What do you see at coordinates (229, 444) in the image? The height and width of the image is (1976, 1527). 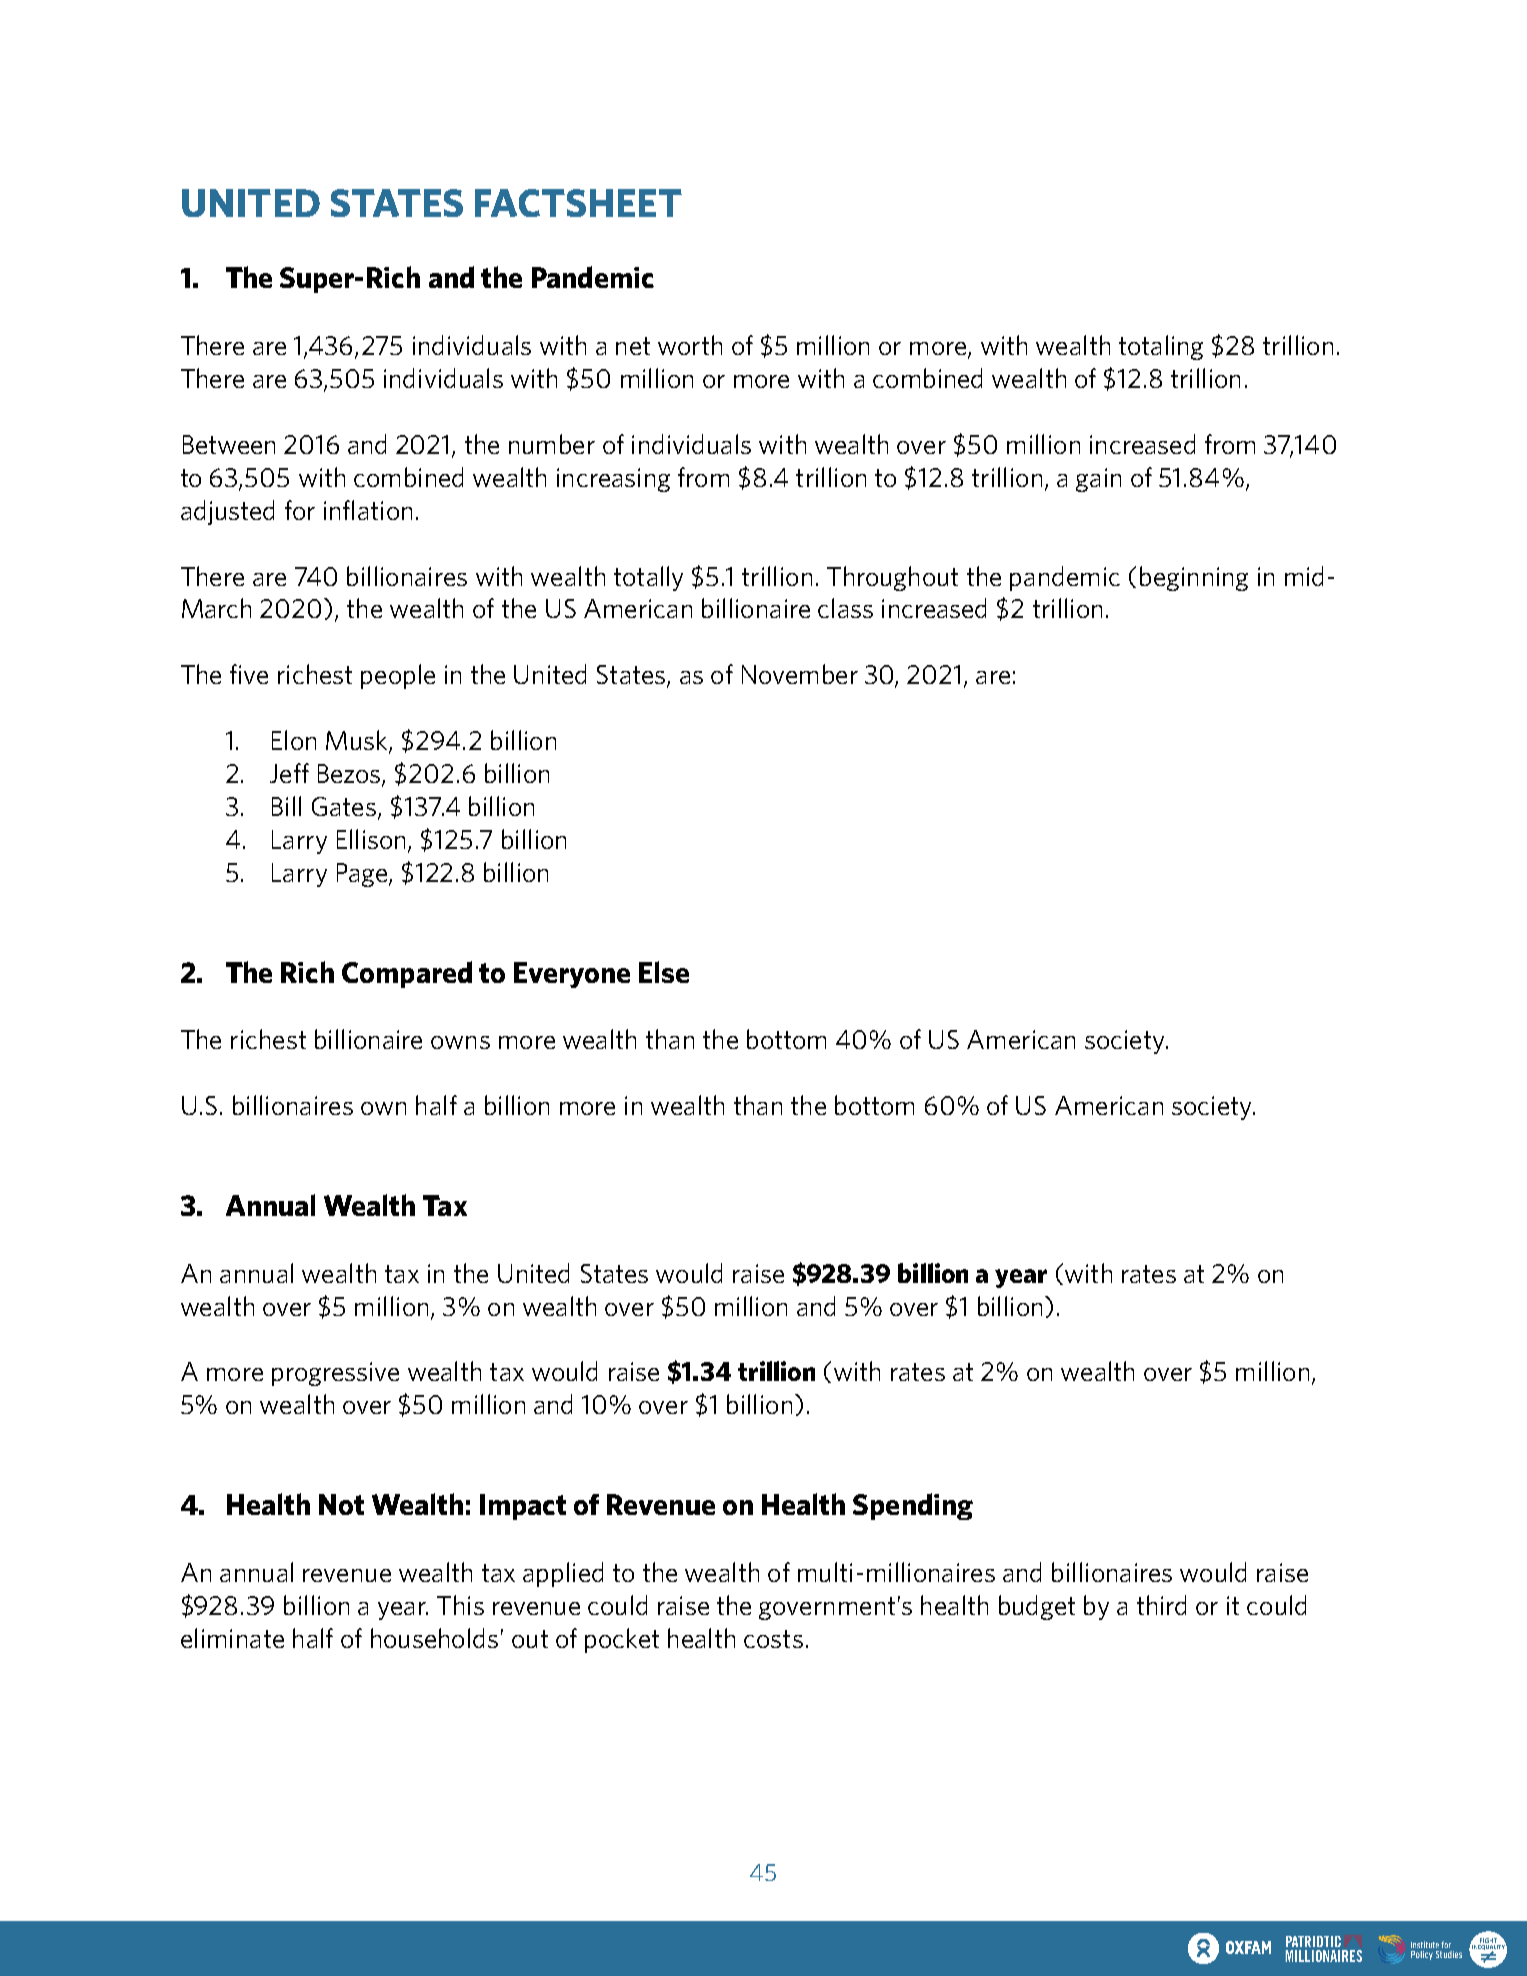 I see `Between` at bounding box center [229, 444].
